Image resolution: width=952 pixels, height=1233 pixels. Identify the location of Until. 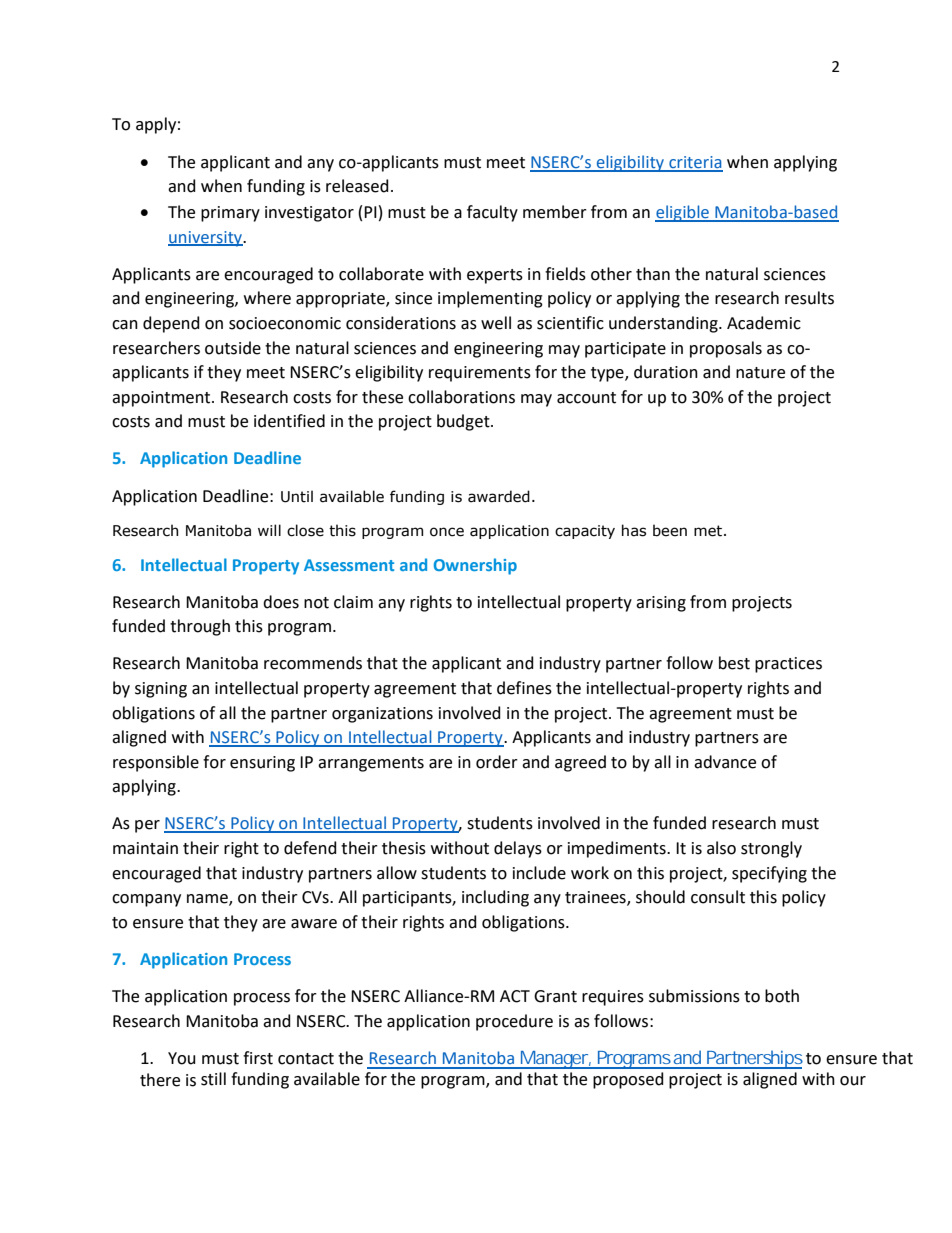
(297, 496).
